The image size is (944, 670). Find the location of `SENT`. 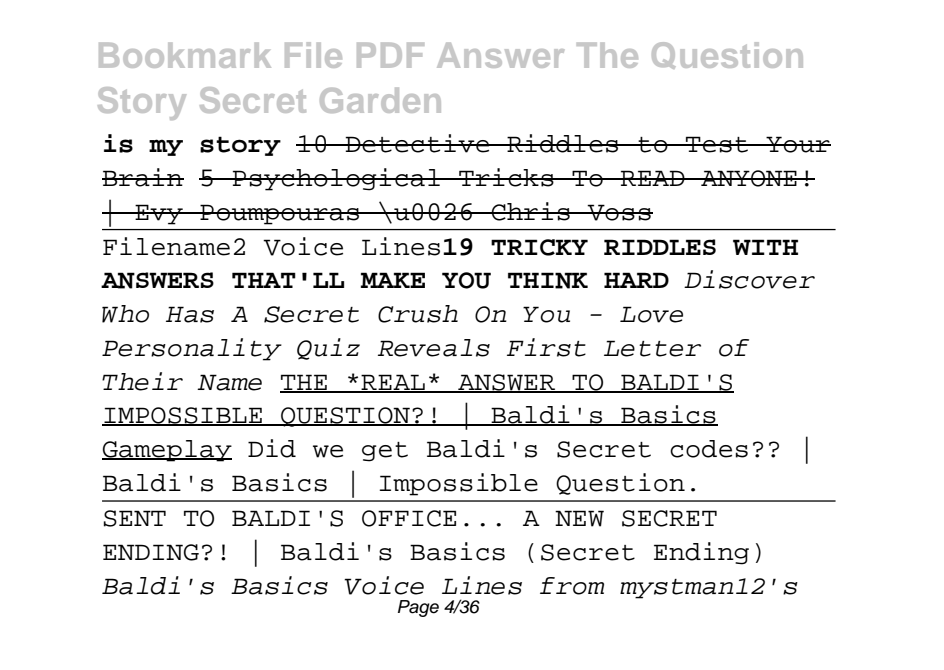

SENT is located at coordinates (135, 518).
